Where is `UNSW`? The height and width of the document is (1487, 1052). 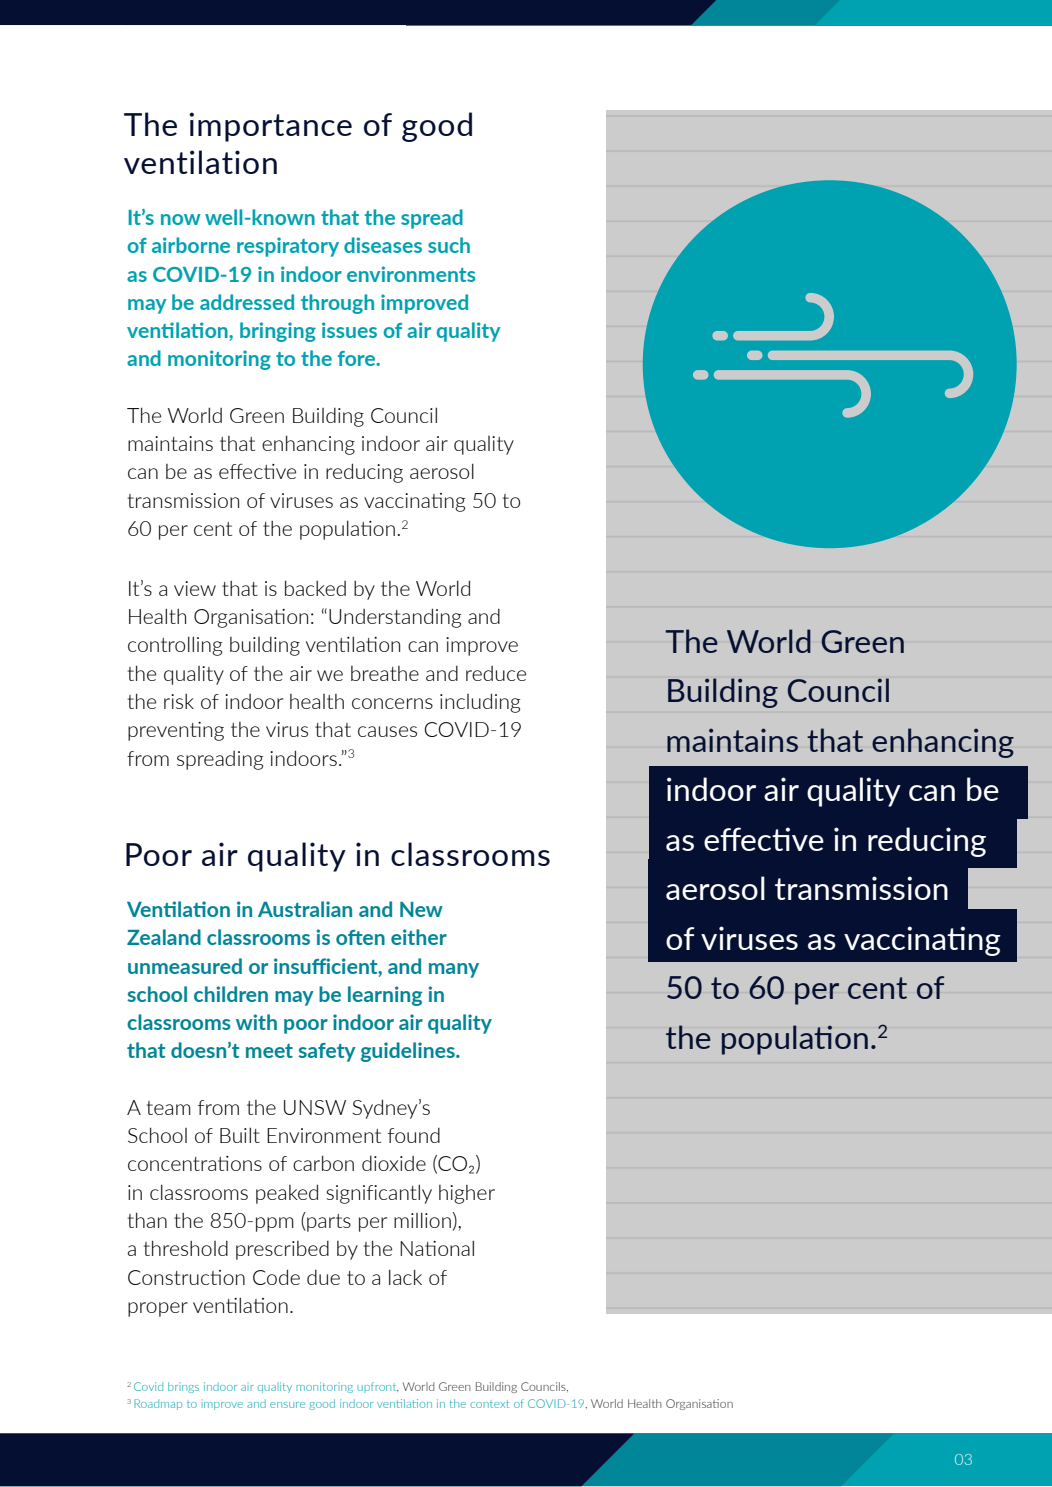 UNSW is located at coordinates (315, 1107).
